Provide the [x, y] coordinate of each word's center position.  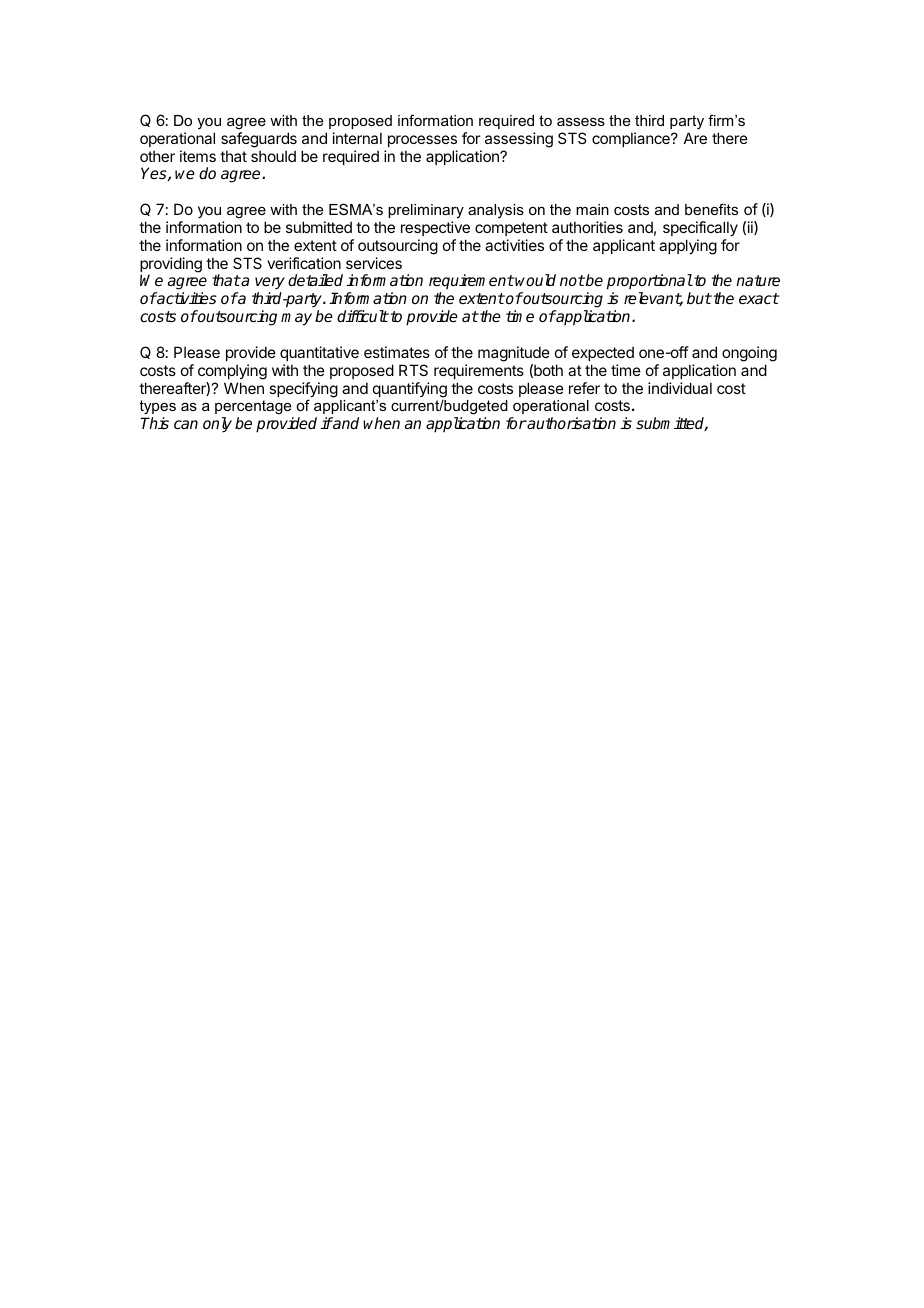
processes [422, 141]
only [217, 425]
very [270, 283]
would [535, 280]
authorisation [571, 423]
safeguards [259, 140]
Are [695, 138]
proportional [650, 282]
